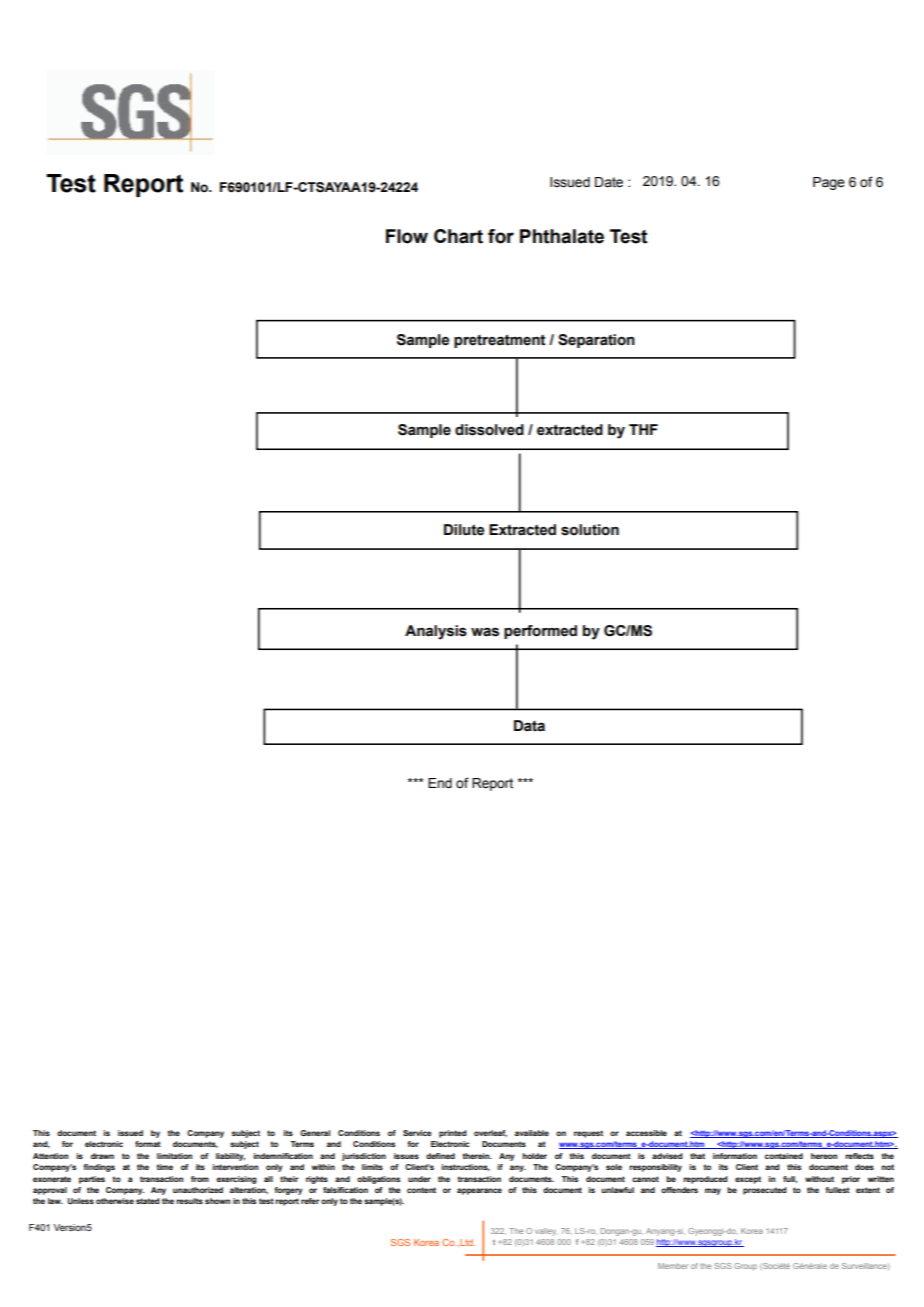 The width and height of the page is (924, 1307). What do you see at coordinates (458, 236) in the page?
I see `Chart` at bounding box center [458, 236].
